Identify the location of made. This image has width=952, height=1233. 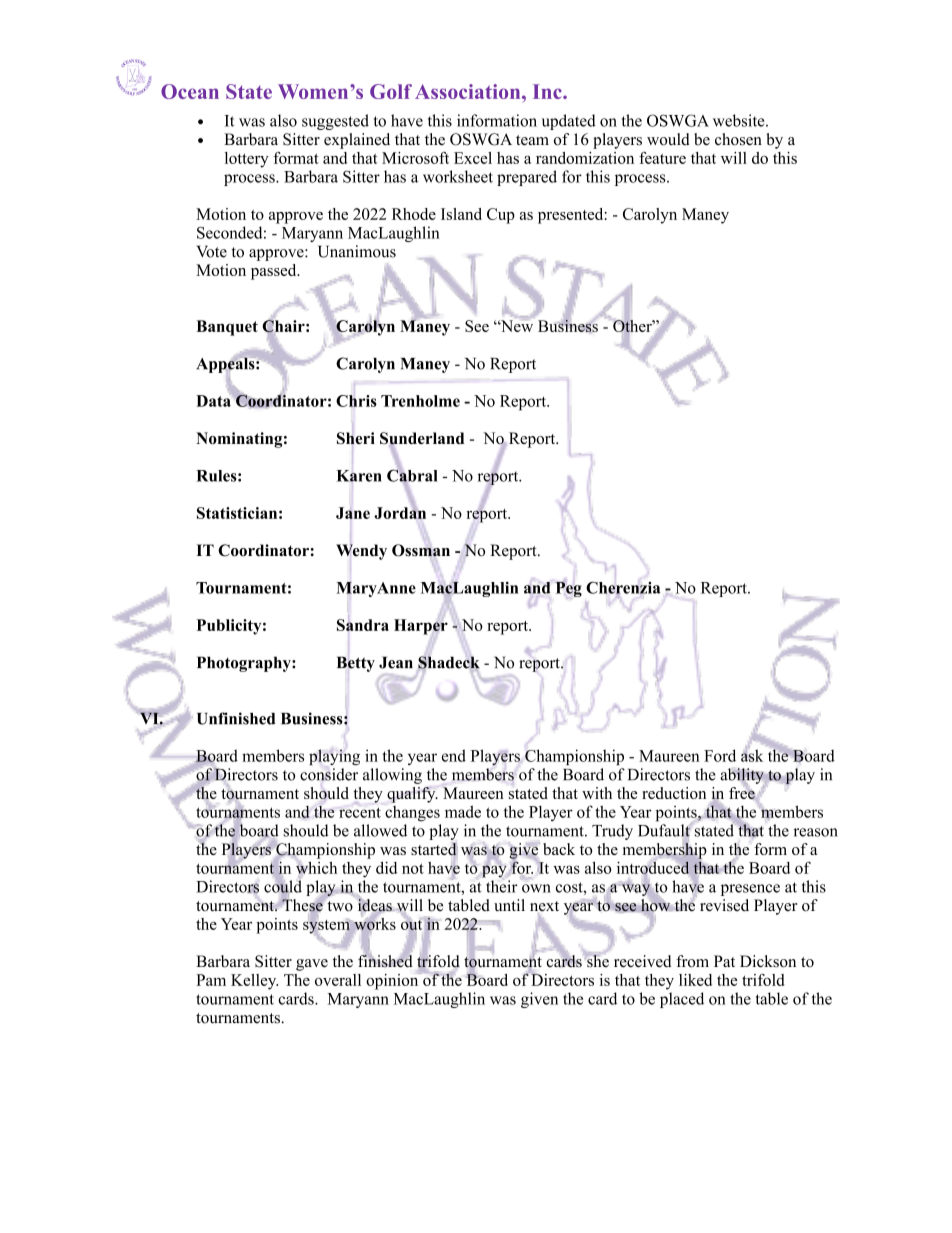
(463, 811).
